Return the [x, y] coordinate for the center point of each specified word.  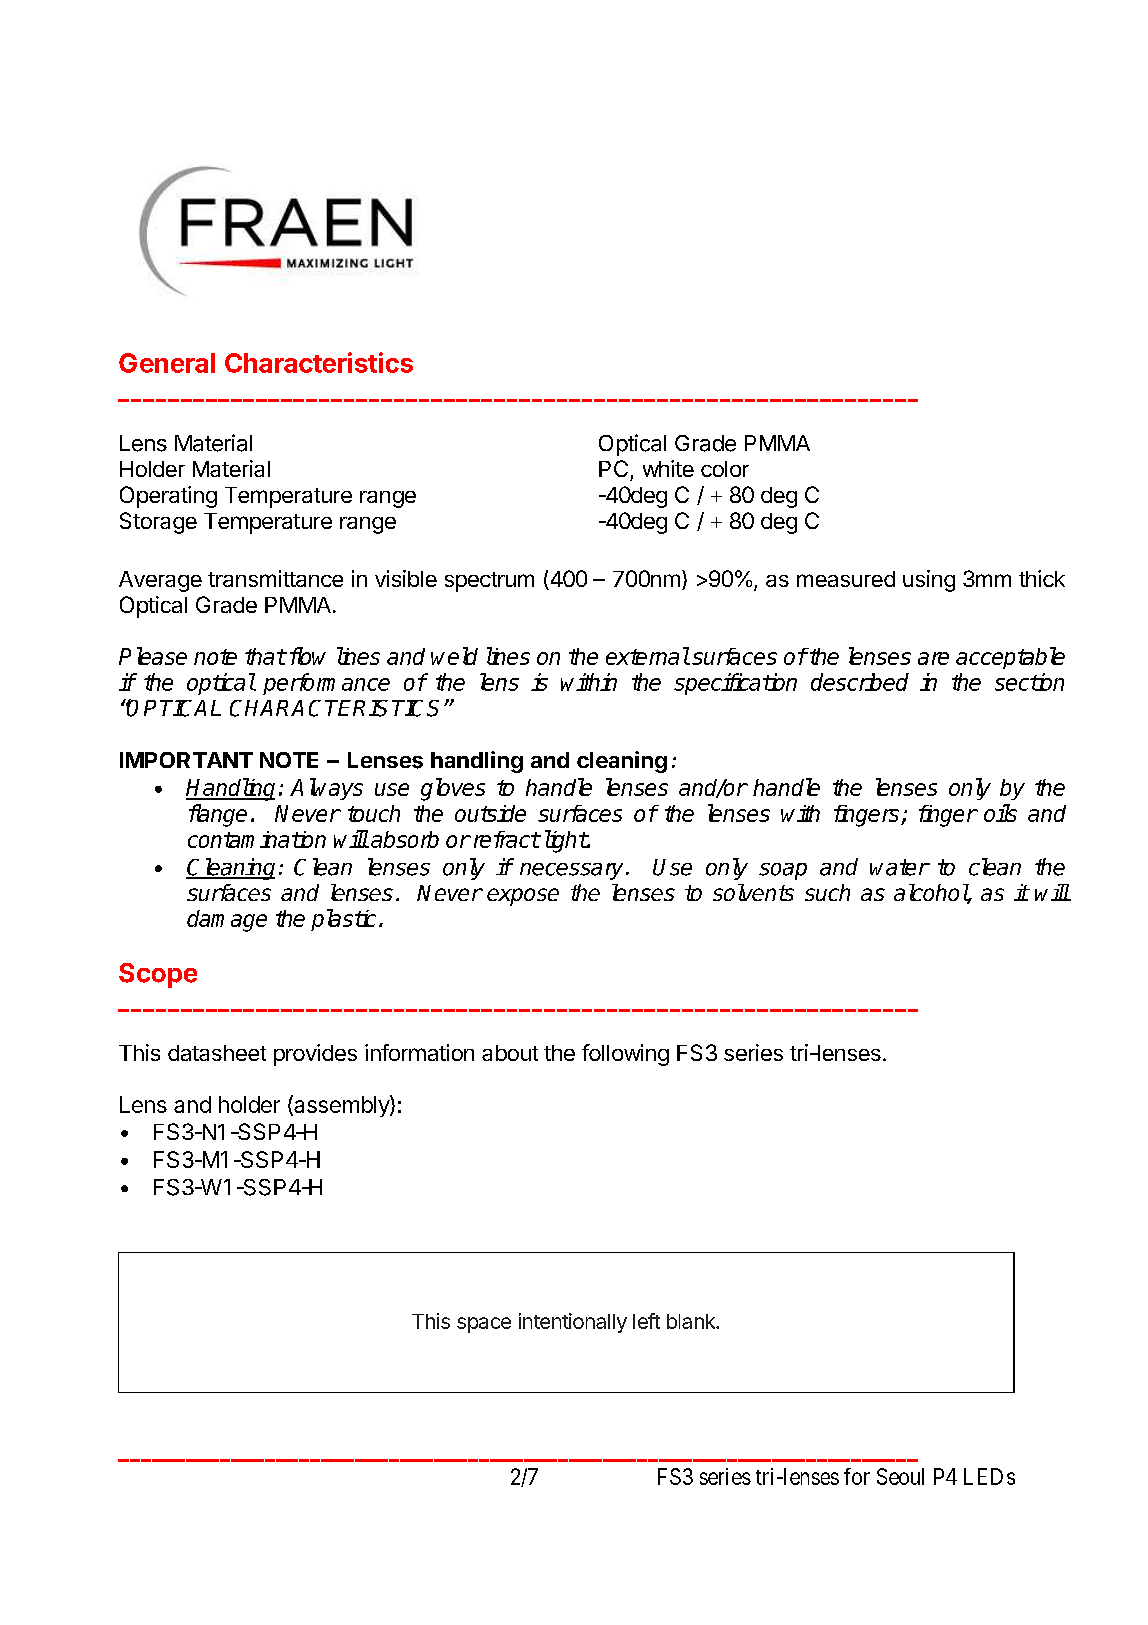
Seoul [900, 1476]
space [484, 1325]
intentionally [573, 1323]
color [725, 469]
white [668, 468]
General [167, 363]
